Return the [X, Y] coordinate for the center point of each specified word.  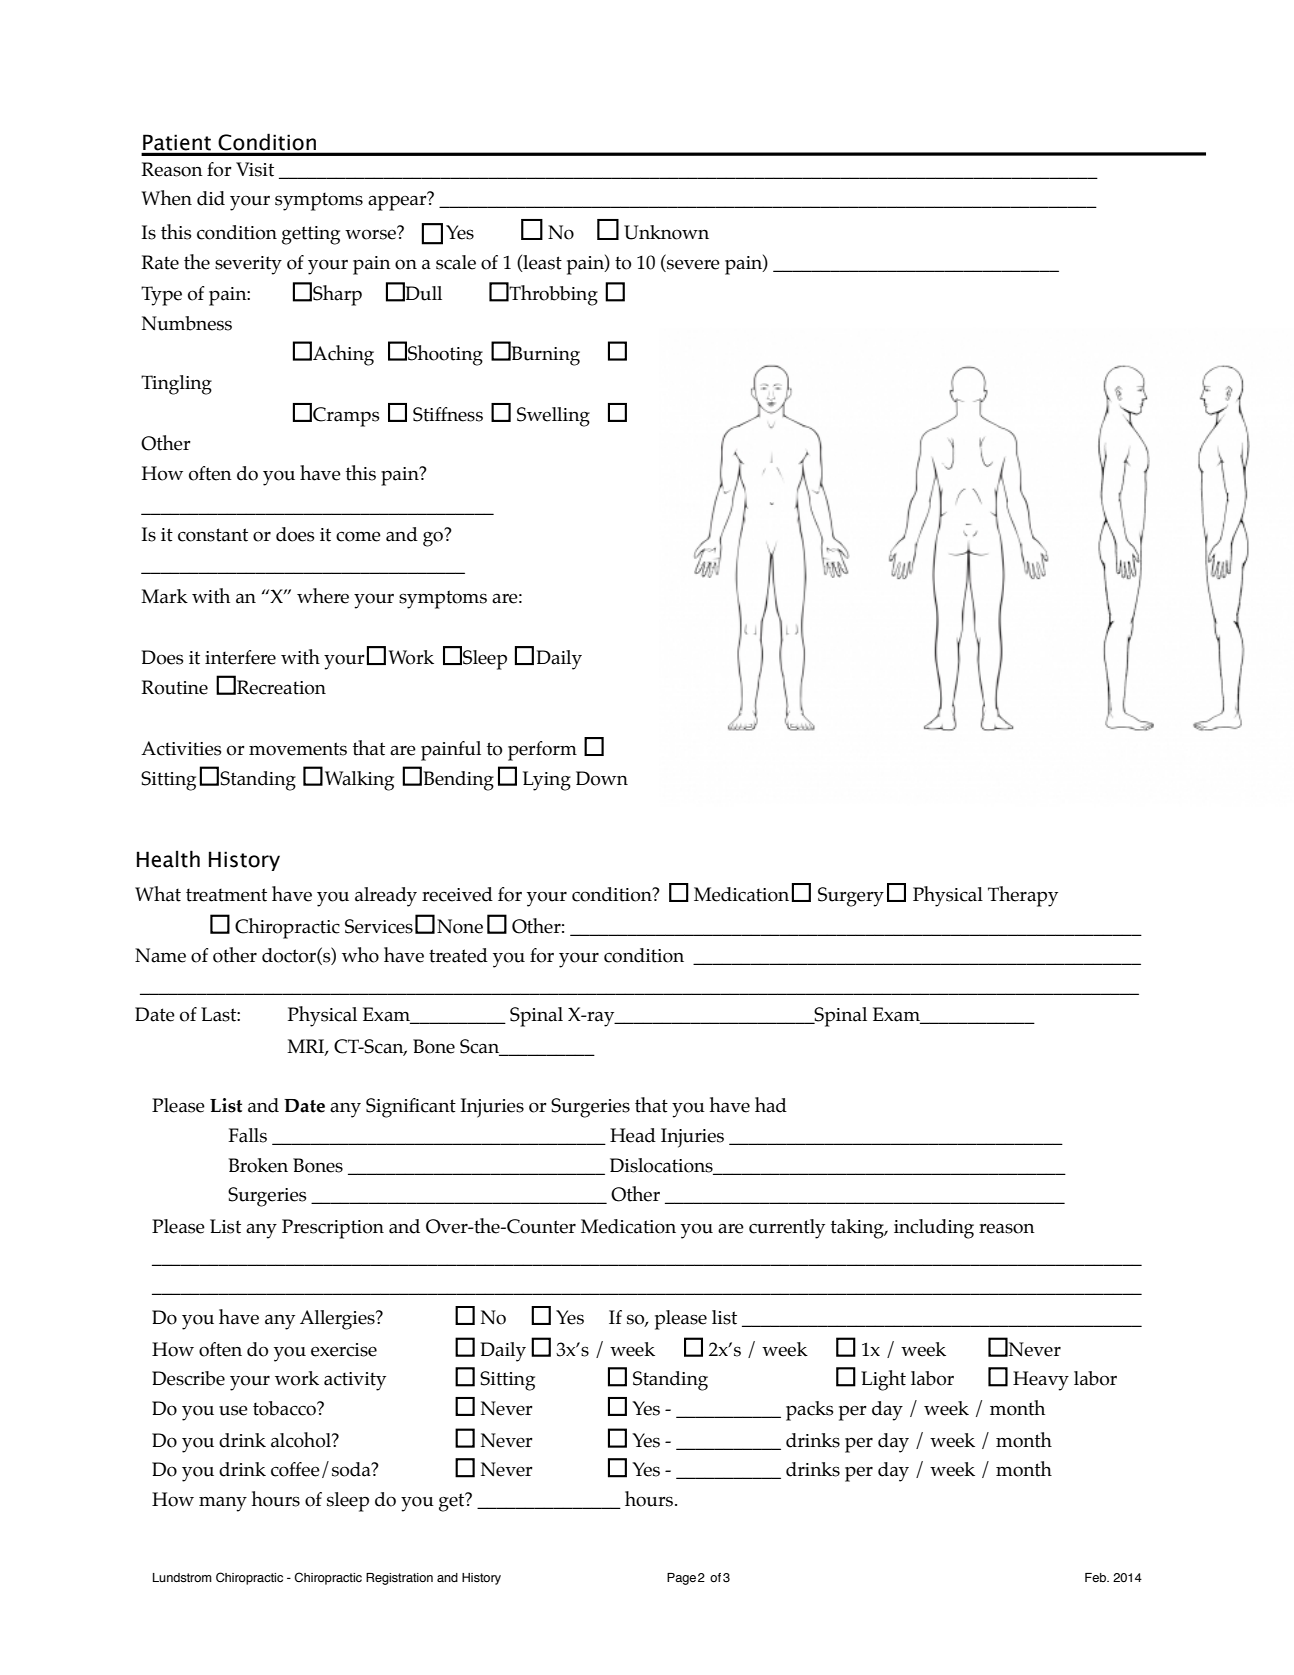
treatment [226, 895]
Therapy [1023, 896]
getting [311, 235]
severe [693, 264]
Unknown [666, 232]
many [223, 1504]
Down [602, 778]
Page [681, 1579]
